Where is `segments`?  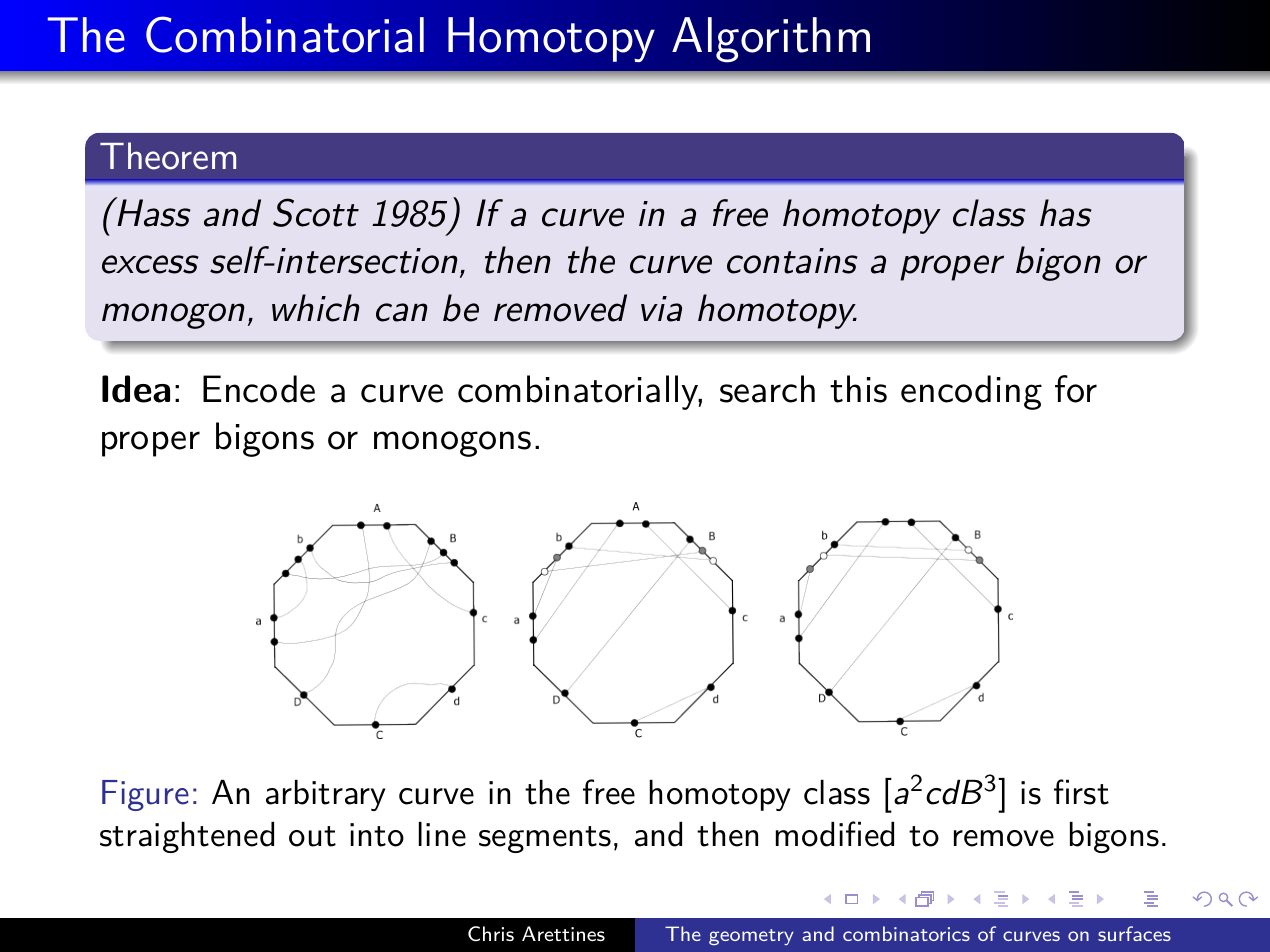
segments is located at coordinates (545, 839).
